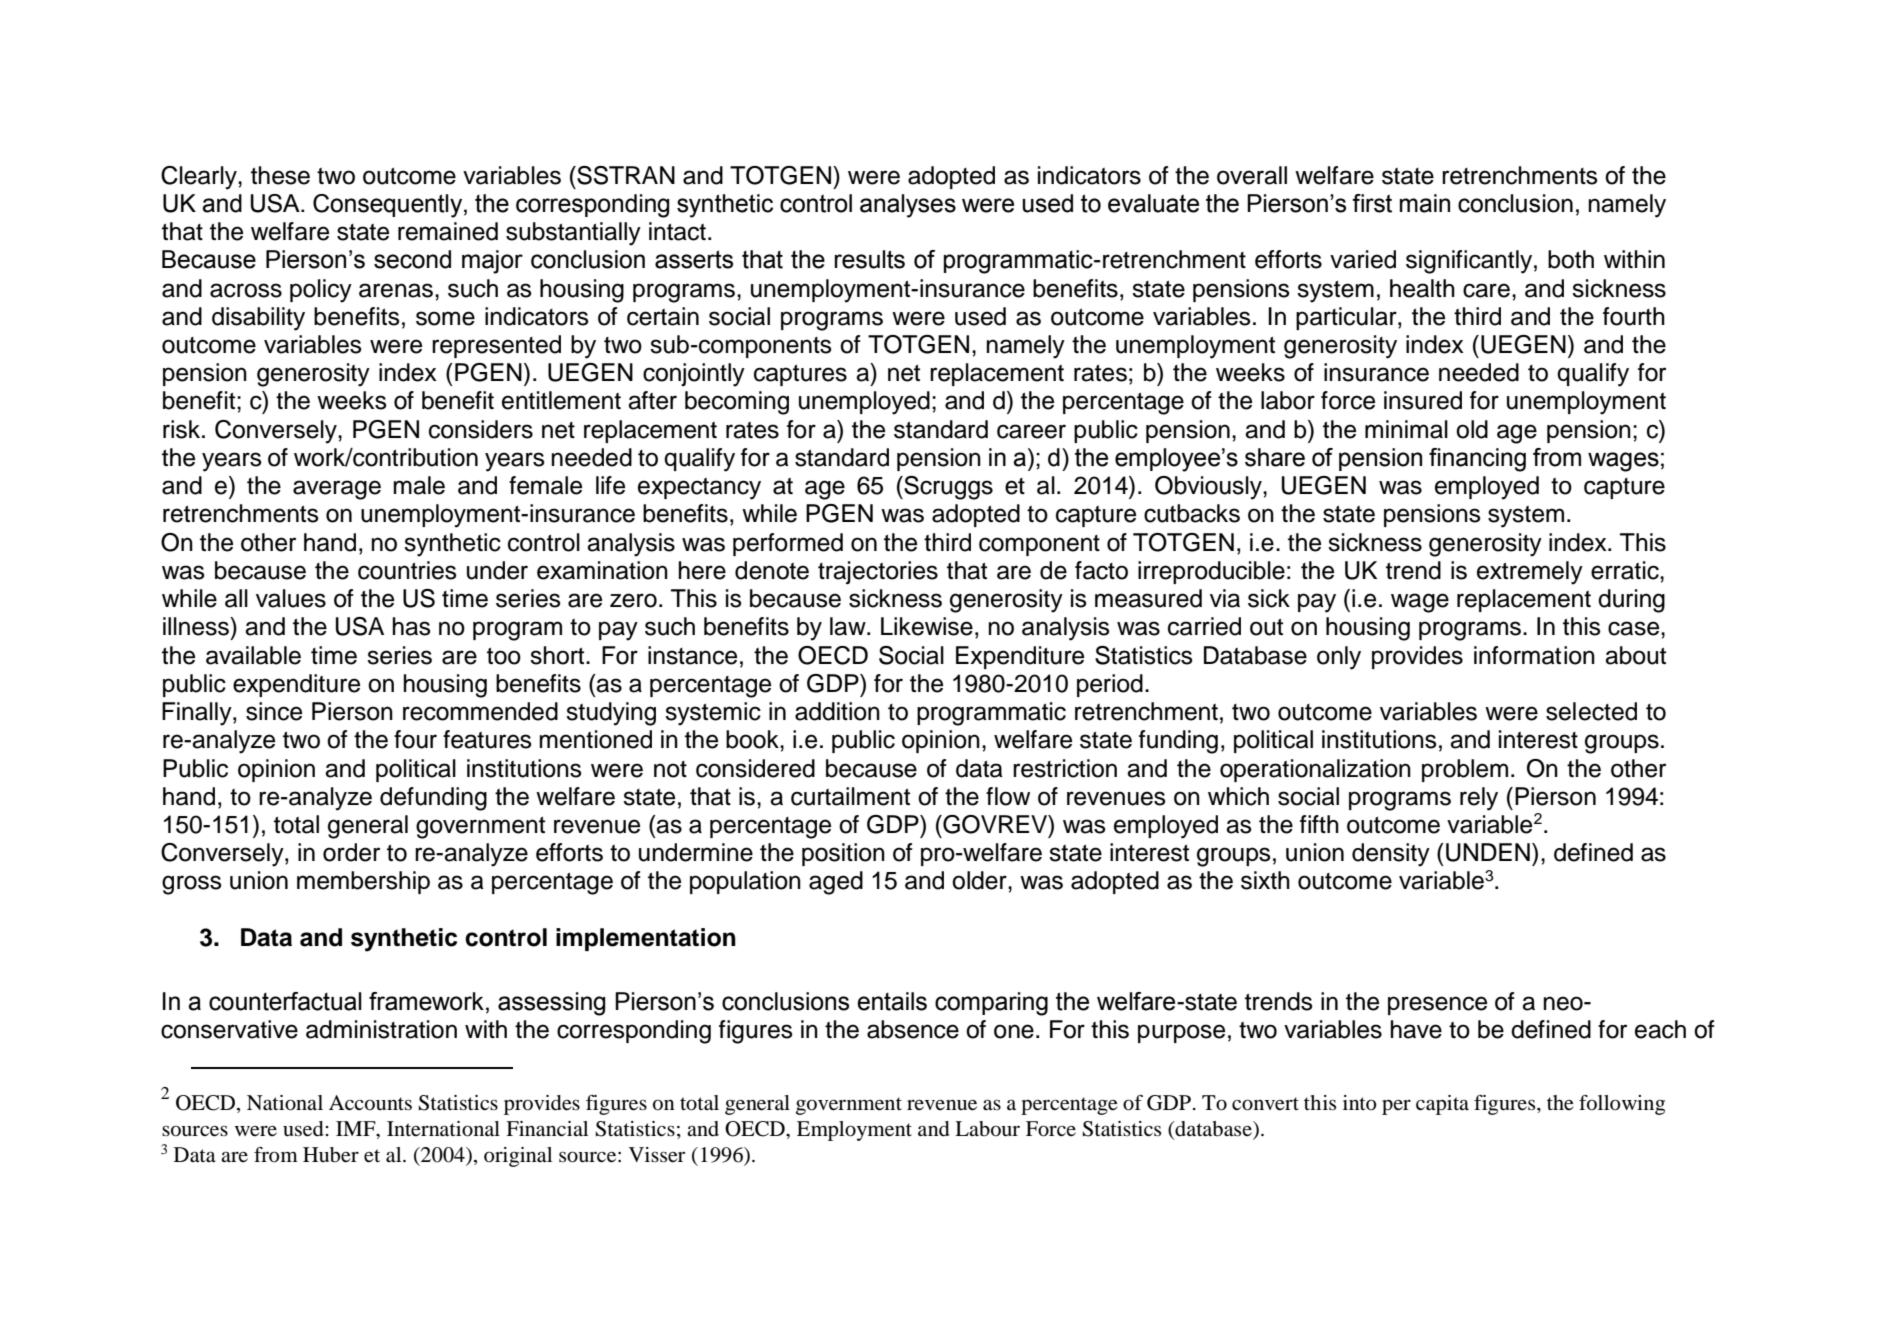 The image size is (1880, 1328). What do you see at coordinates (363, 882) in the screenshot?
I see `membership` at bounding box center [363, 882].
